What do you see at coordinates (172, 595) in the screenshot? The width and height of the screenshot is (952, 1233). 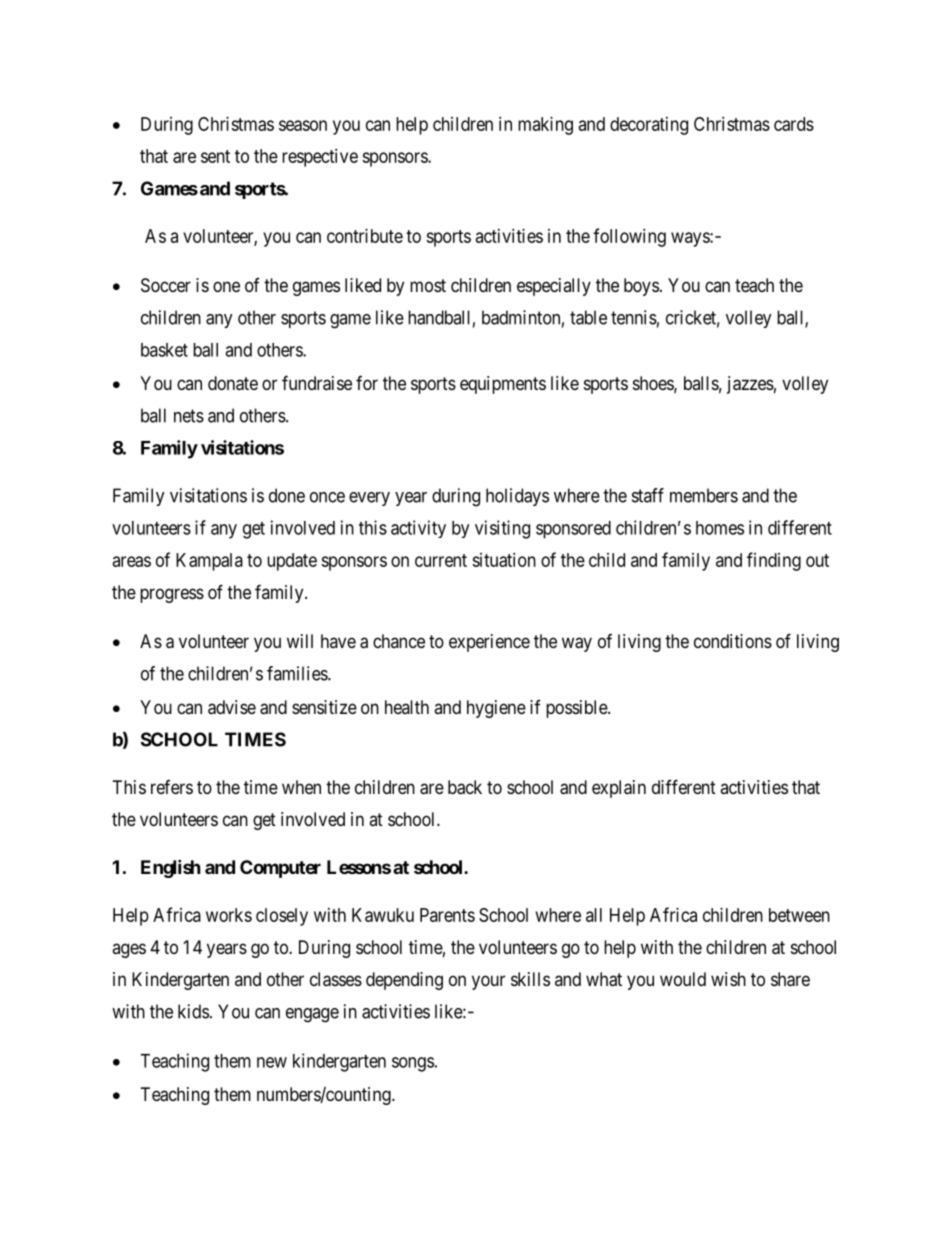 I see `progress` at bounding box center [172, 595].
